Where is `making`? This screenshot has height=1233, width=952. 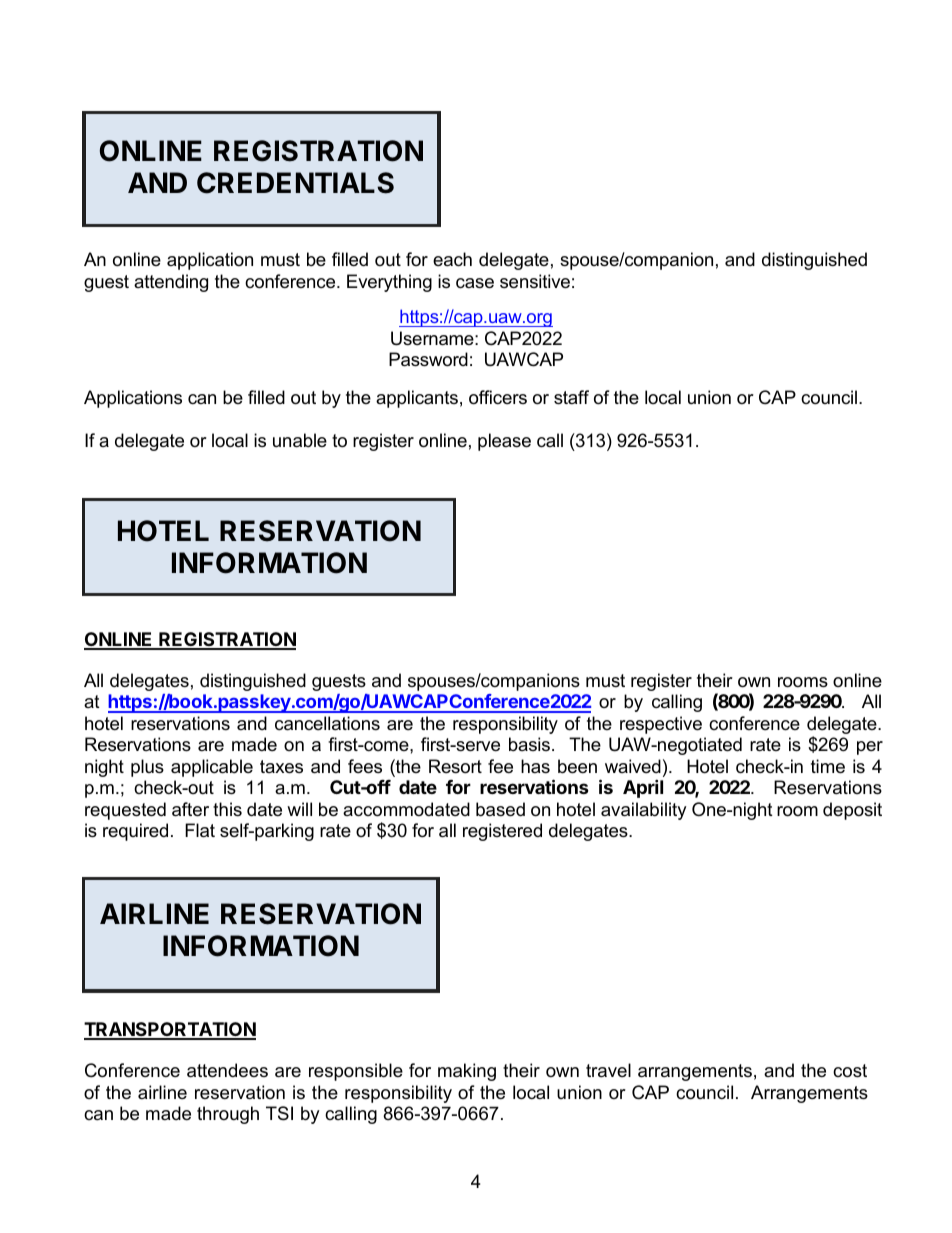 making is located at coordinates (467, 1072).
